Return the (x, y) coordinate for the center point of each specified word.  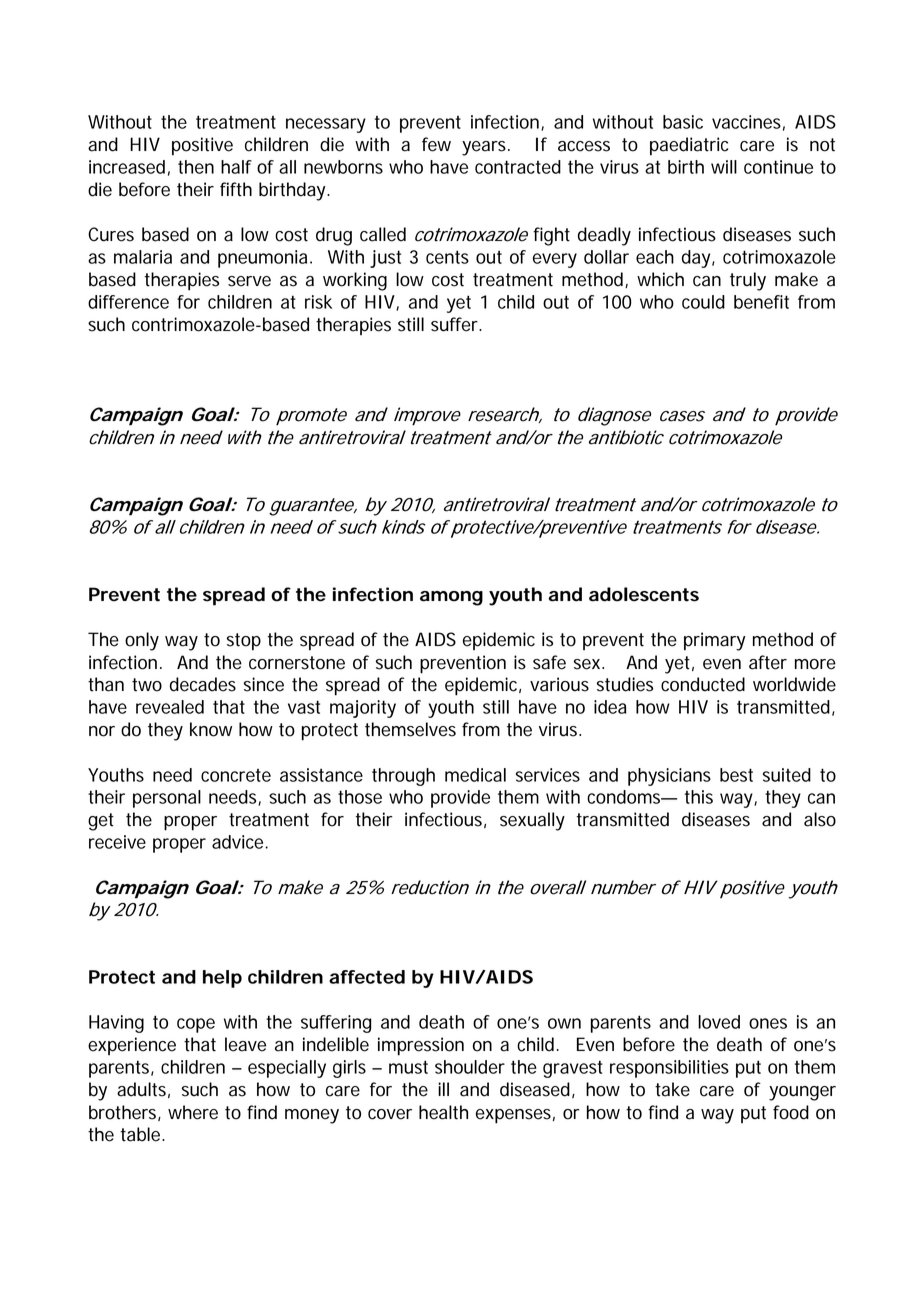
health (443, 1112)
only (142, 641)
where (193, 1112)
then (196, 167)
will (724, 167)
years (486, 148)
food (791, 1112)
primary (714, 641)
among (451, 598)
